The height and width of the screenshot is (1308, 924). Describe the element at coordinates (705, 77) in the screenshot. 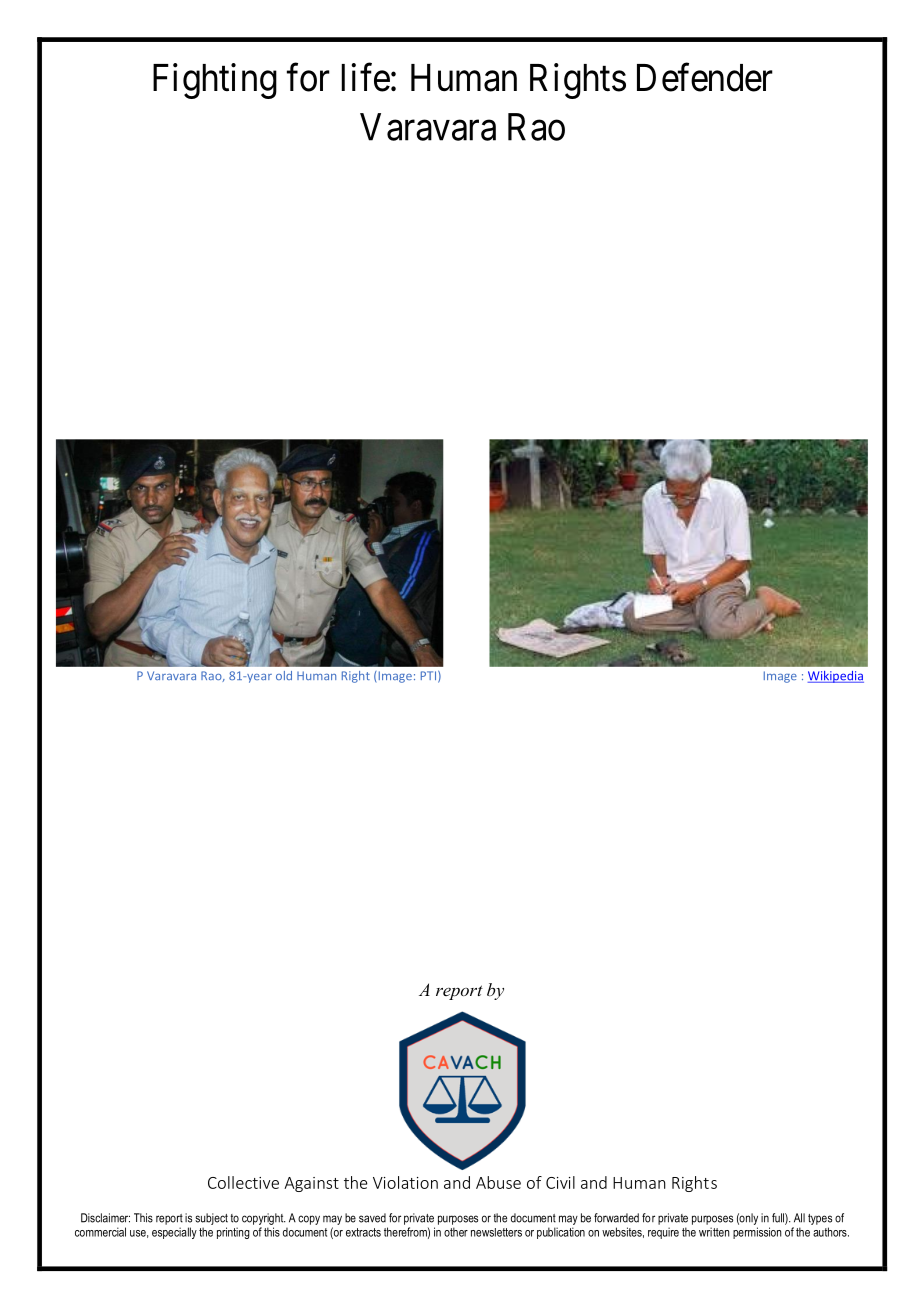

I see `Defender` at that location.
